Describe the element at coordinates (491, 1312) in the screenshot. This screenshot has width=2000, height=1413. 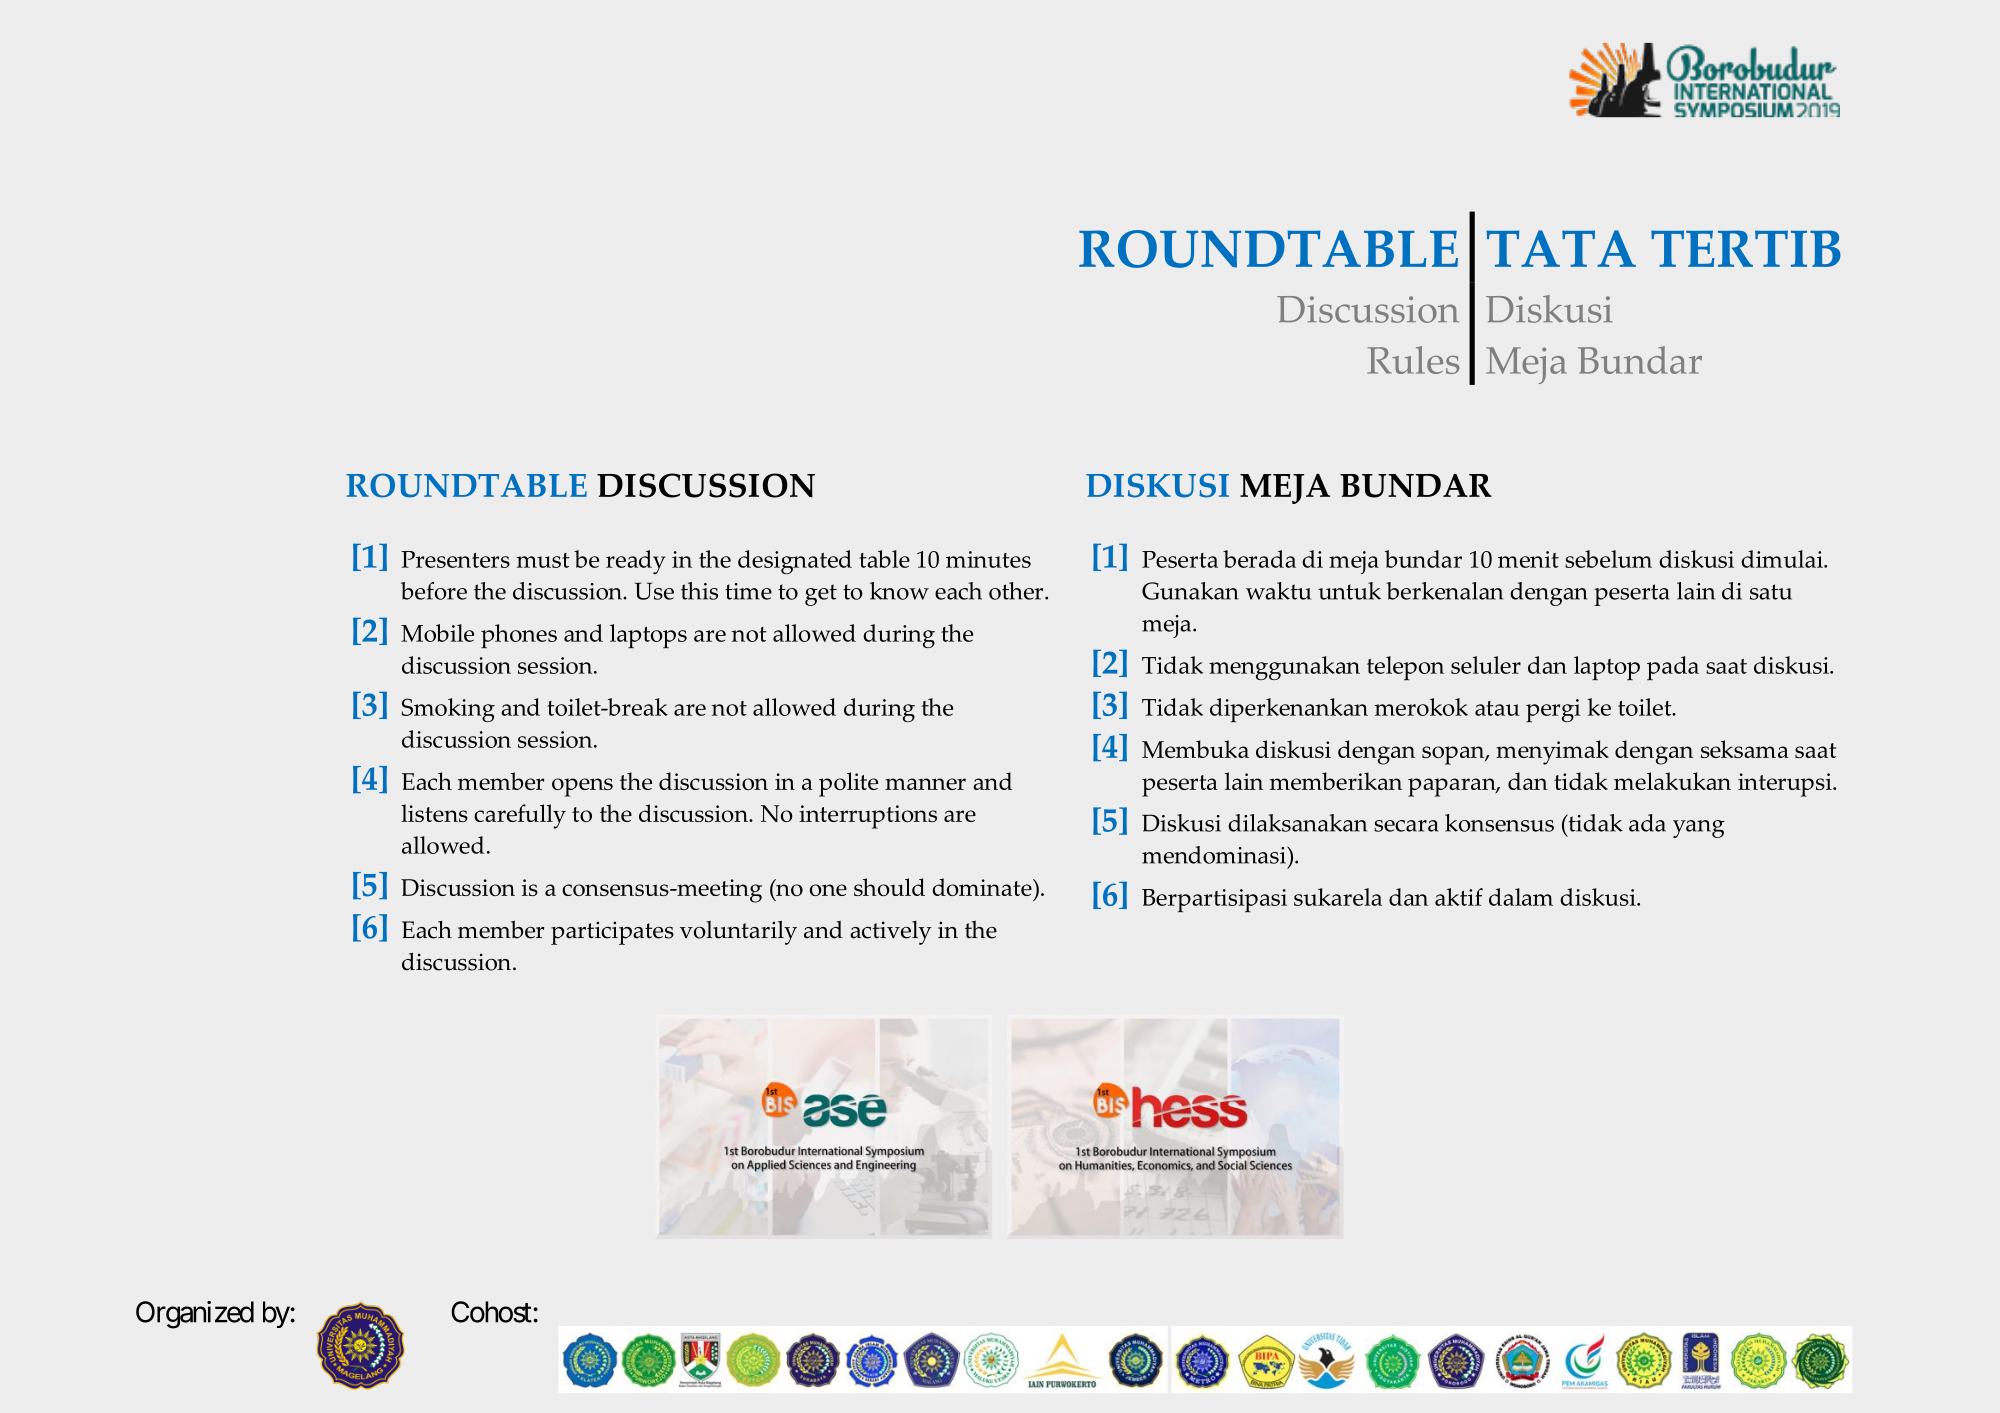
I see `Cohost` at that location.
